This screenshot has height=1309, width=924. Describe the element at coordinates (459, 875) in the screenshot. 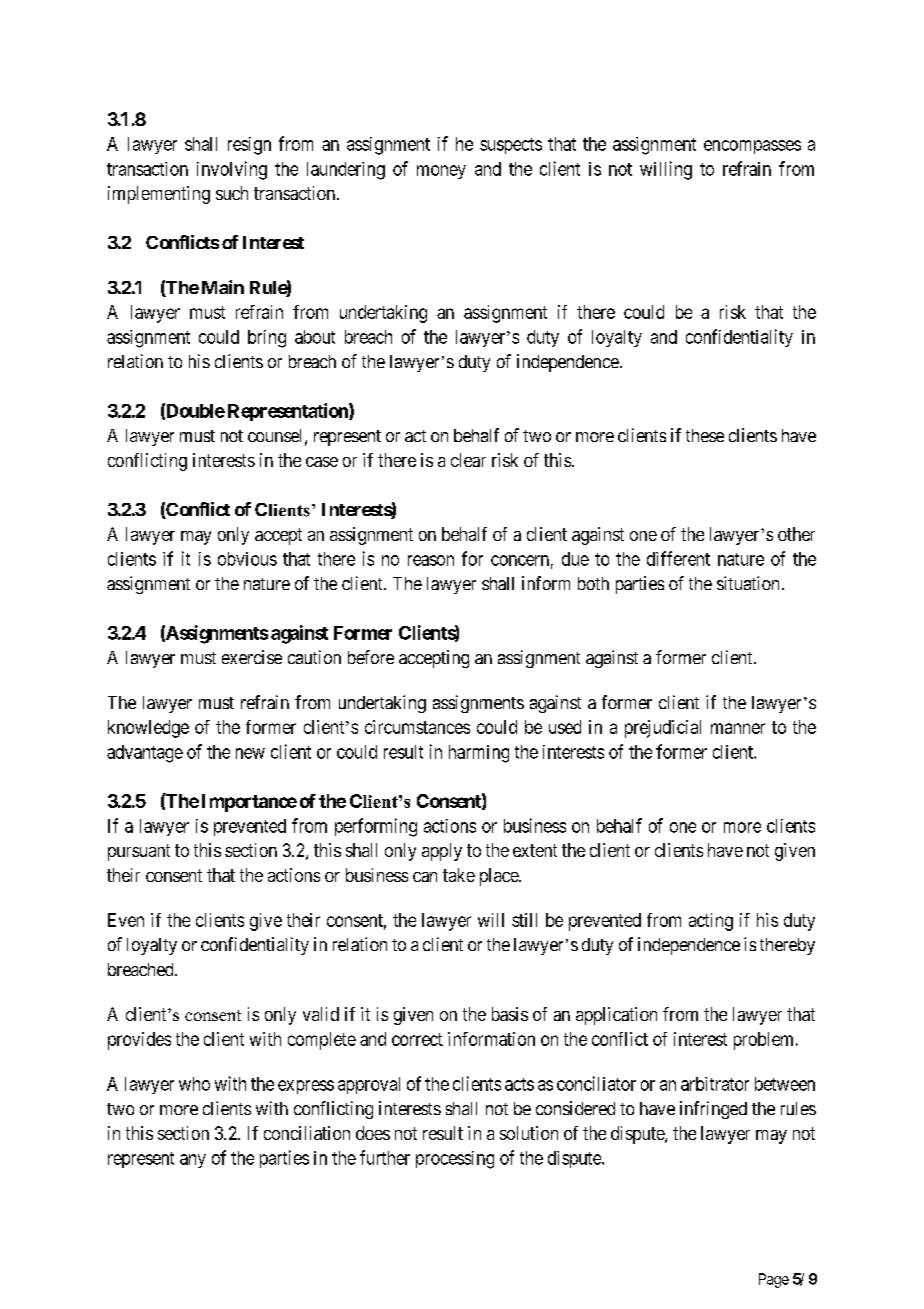

I see `take` at that location.
